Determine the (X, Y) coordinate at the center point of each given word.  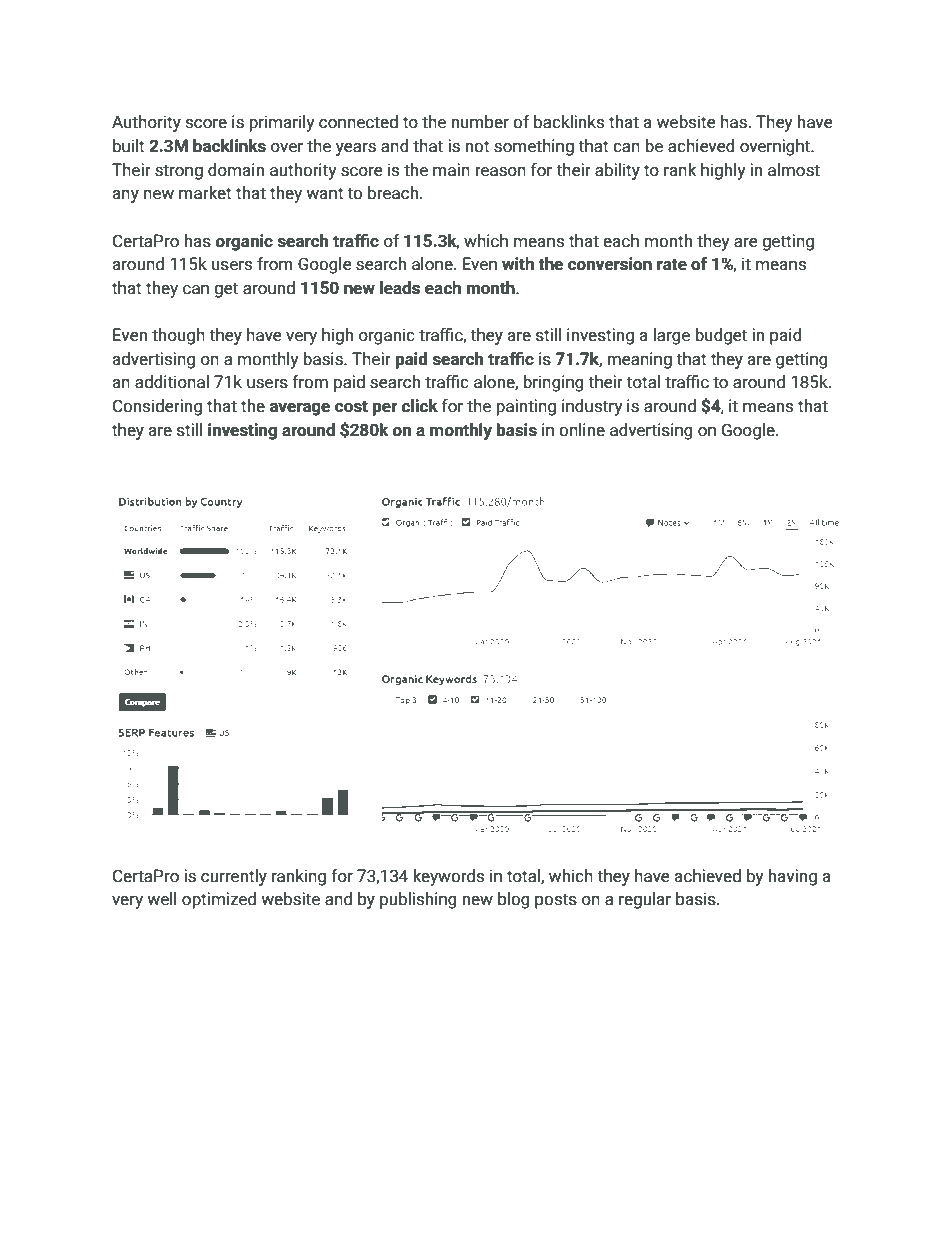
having (792, 877)
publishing (418, 900)
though (178, 336)
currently (234, 877)
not (477, 146)
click (419, 406)
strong (179, 172)
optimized (219, 900)
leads (400, 288)
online (582, 430)
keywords (448, 877)
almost (794, 170)
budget (721, 336)
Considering (157, 407)
